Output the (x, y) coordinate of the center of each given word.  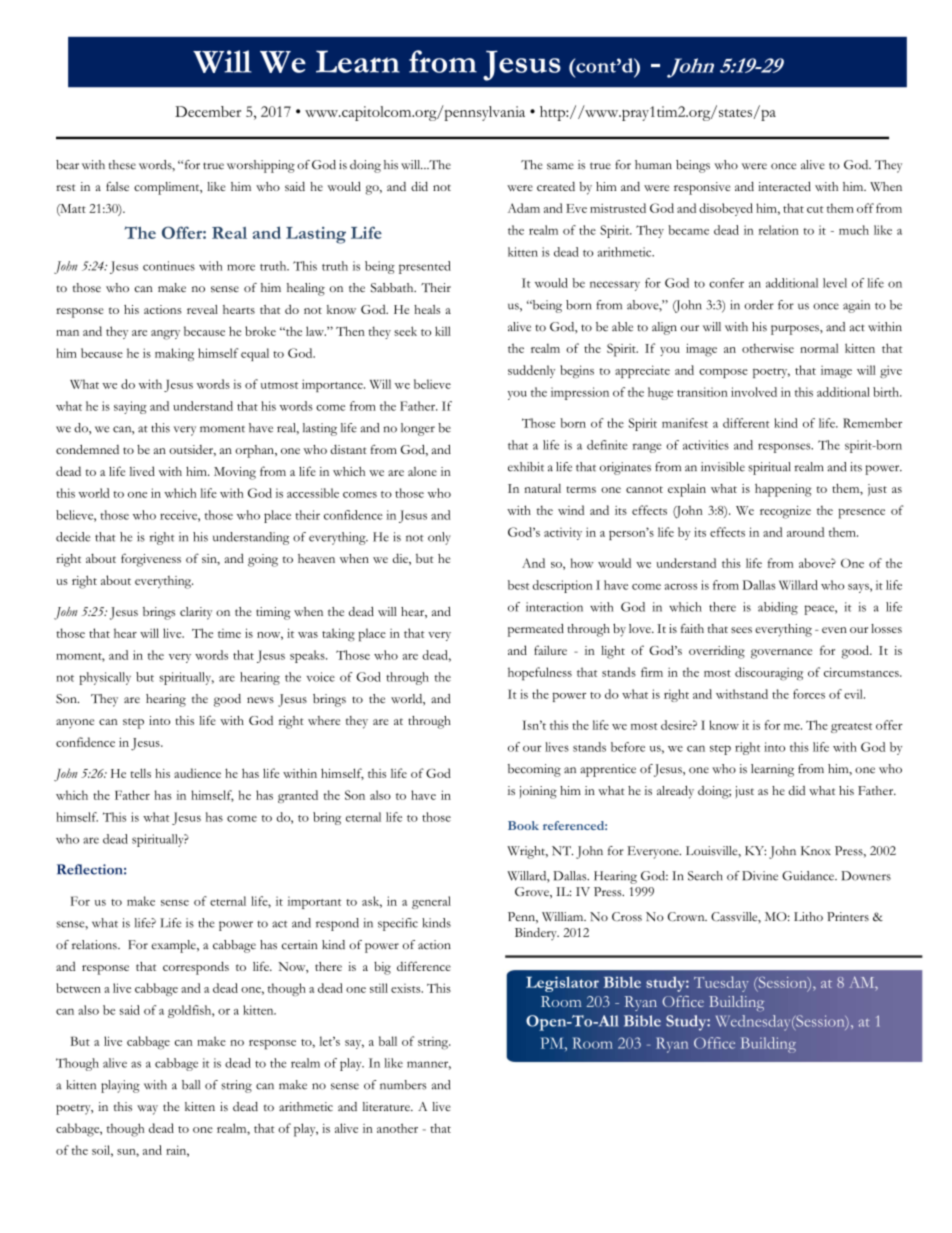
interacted (784, 186)
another (397, 1128)
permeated (536, 630)
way (147, 1110)
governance (781, 654)
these (122, 165)
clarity (196, 613)
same (560, 166)
